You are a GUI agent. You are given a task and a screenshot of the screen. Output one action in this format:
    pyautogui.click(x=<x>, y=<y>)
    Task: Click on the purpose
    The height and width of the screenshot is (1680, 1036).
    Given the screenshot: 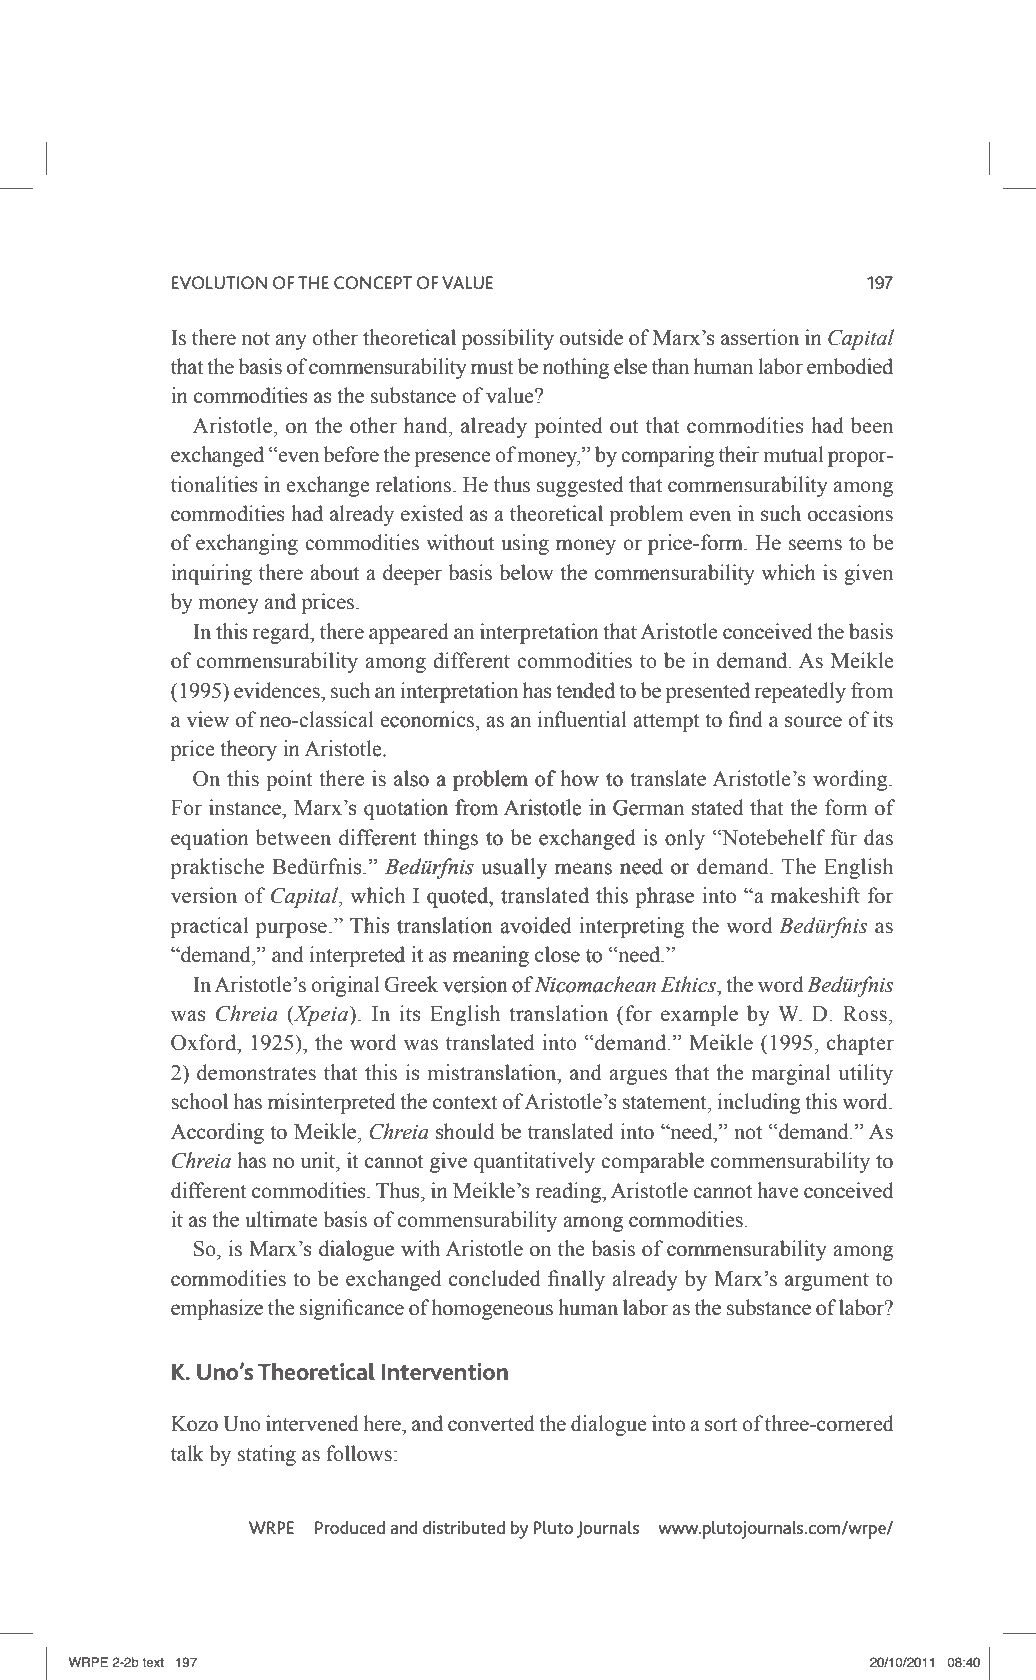 What is the action you would take?
    pyautogui.click(x=291, y=930)
